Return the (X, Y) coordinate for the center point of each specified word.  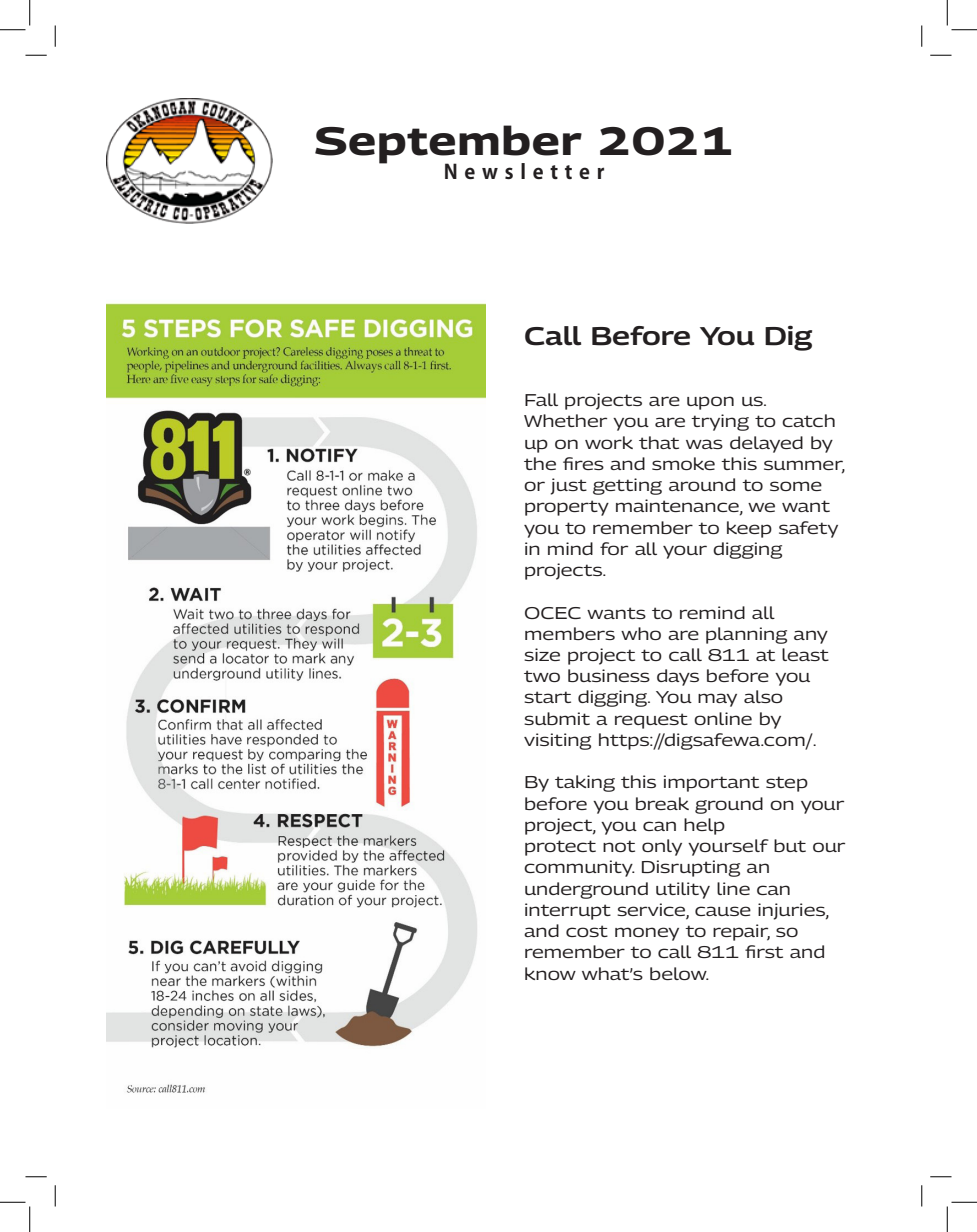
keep (749, 529)
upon (710, 403)
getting (627, 486)
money (647, 934)
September (448, 145)
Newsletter (524, 171)
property (567, 508)
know (550, 973)
